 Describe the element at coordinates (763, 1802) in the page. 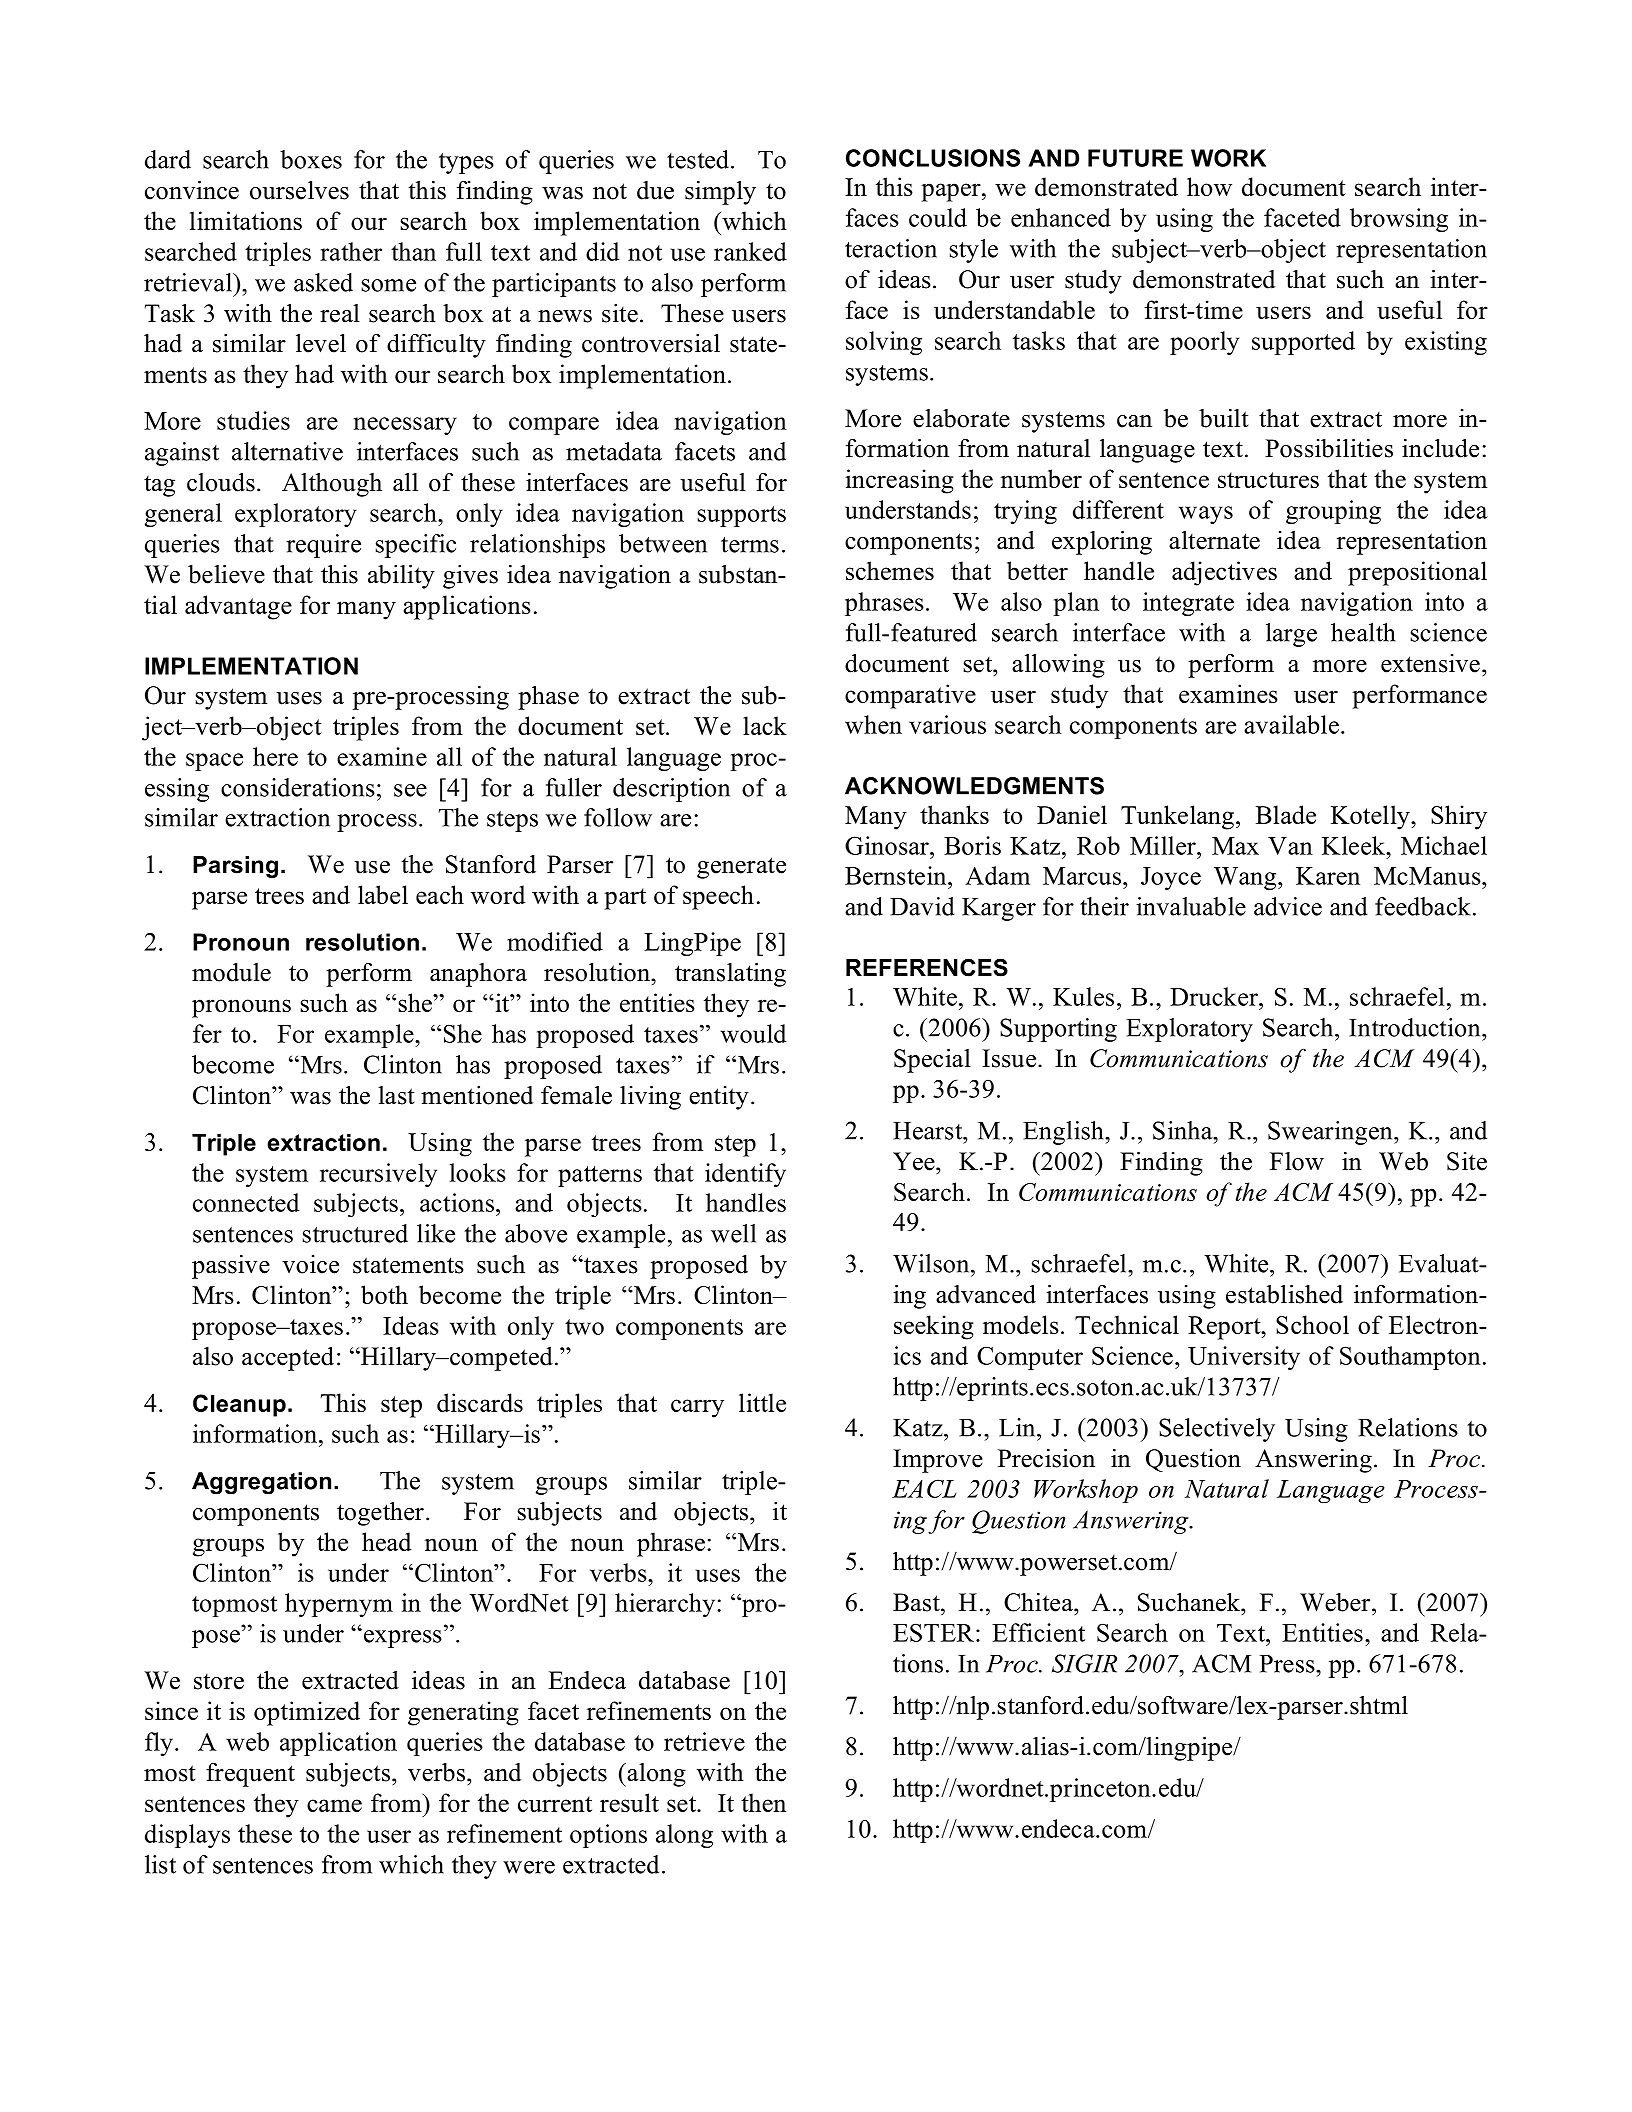

I see `then` at that location.
